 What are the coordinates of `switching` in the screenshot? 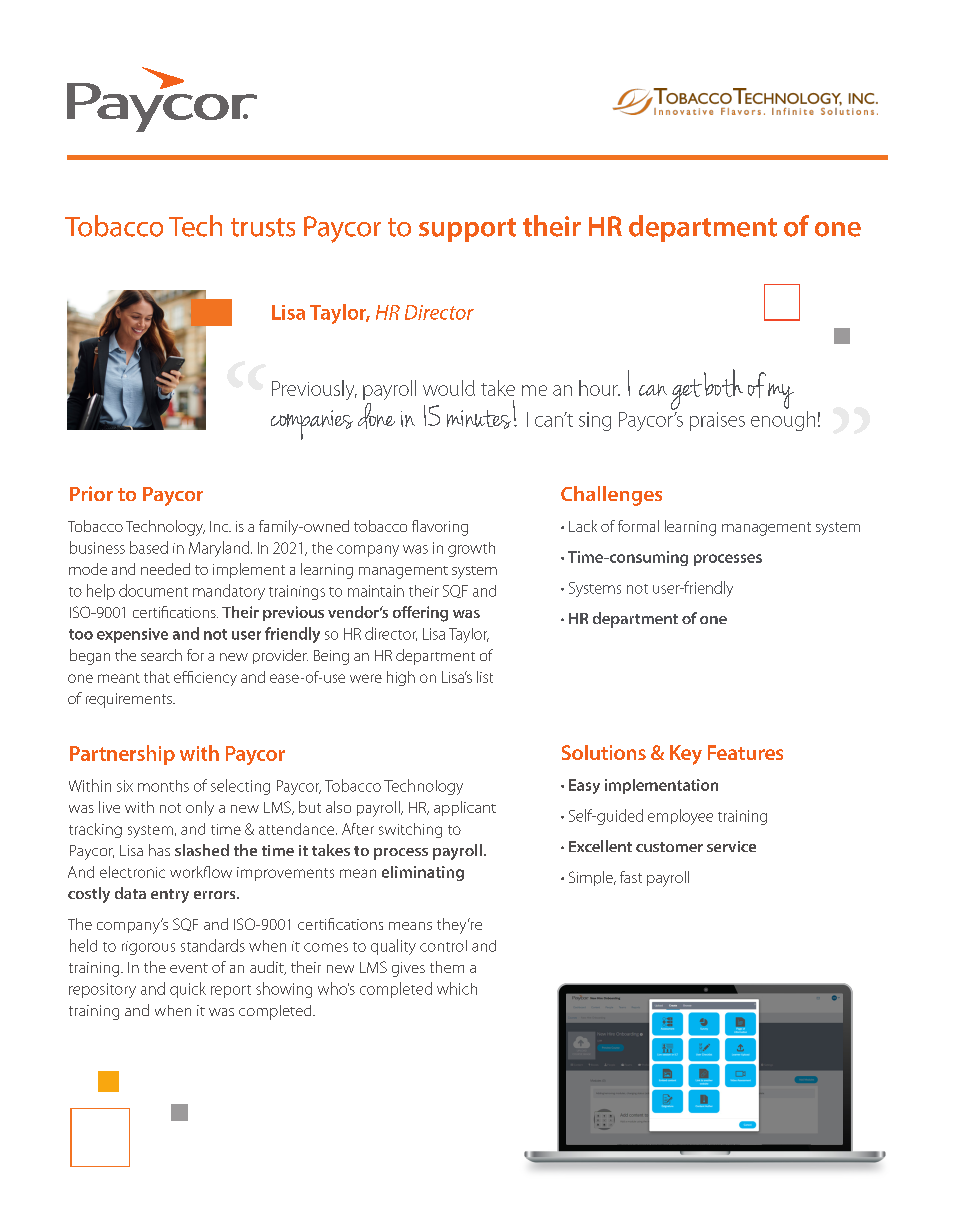 It's located at (410, 830).
